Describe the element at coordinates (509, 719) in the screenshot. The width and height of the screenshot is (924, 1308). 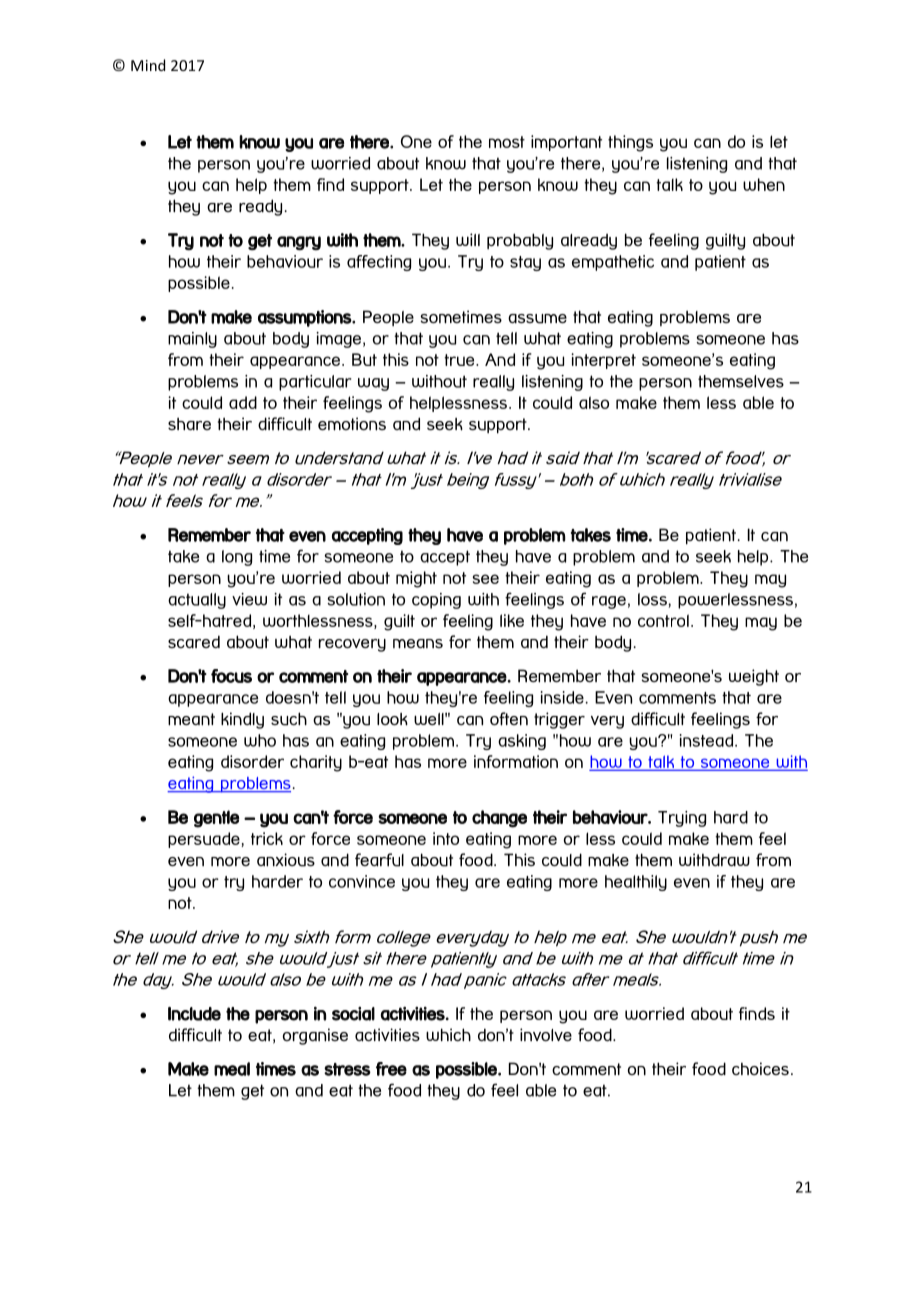
I see `often` at that location.
